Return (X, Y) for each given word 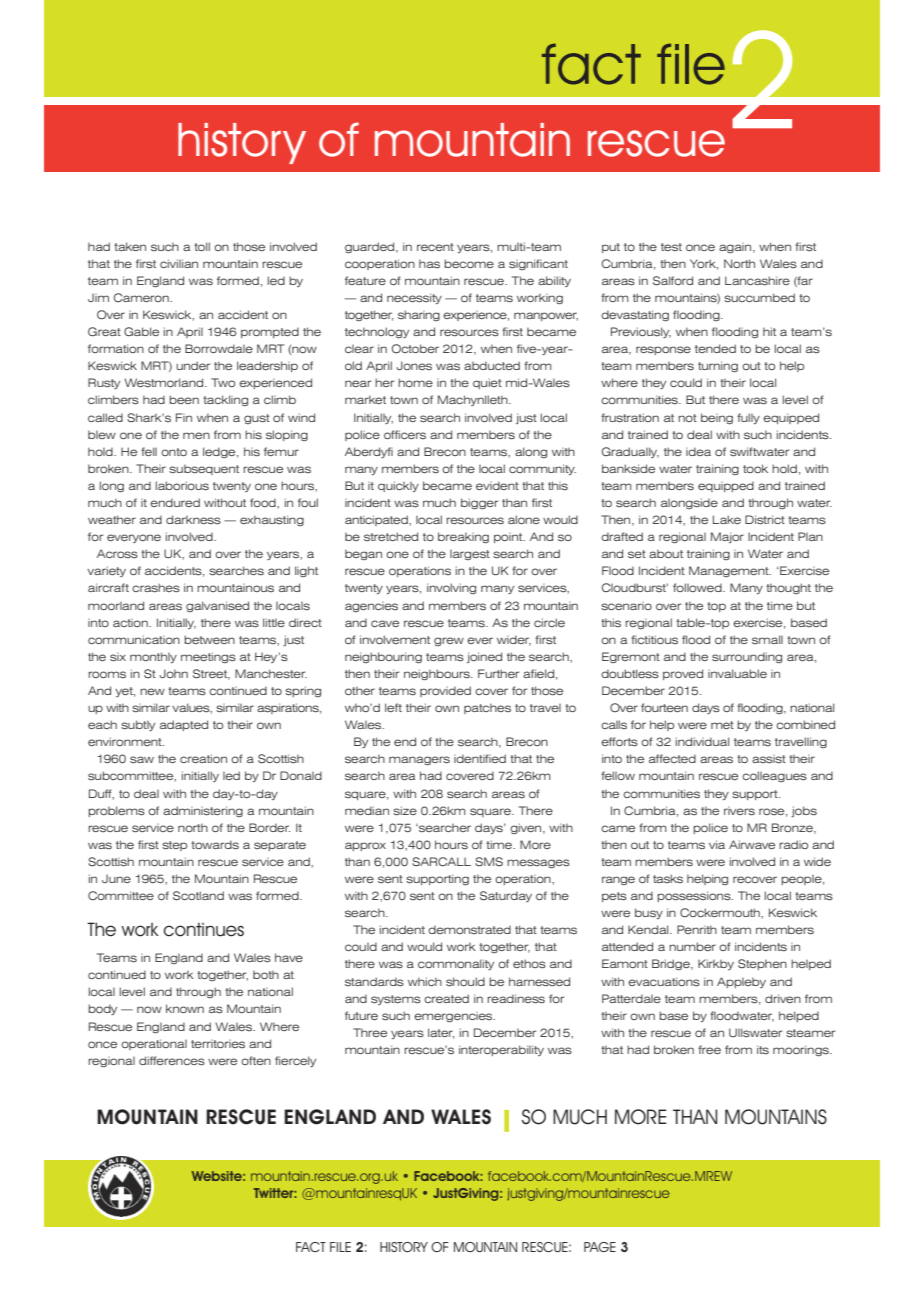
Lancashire (757, 281)
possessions (695, 896)
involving (451, 588)
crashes (156, 588)
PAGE (600, 1247)
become (469, 263)
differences (172, 1061)
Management (730, 571)
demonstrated (469, 929)
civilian (179, 263)
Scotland (198, 896)
